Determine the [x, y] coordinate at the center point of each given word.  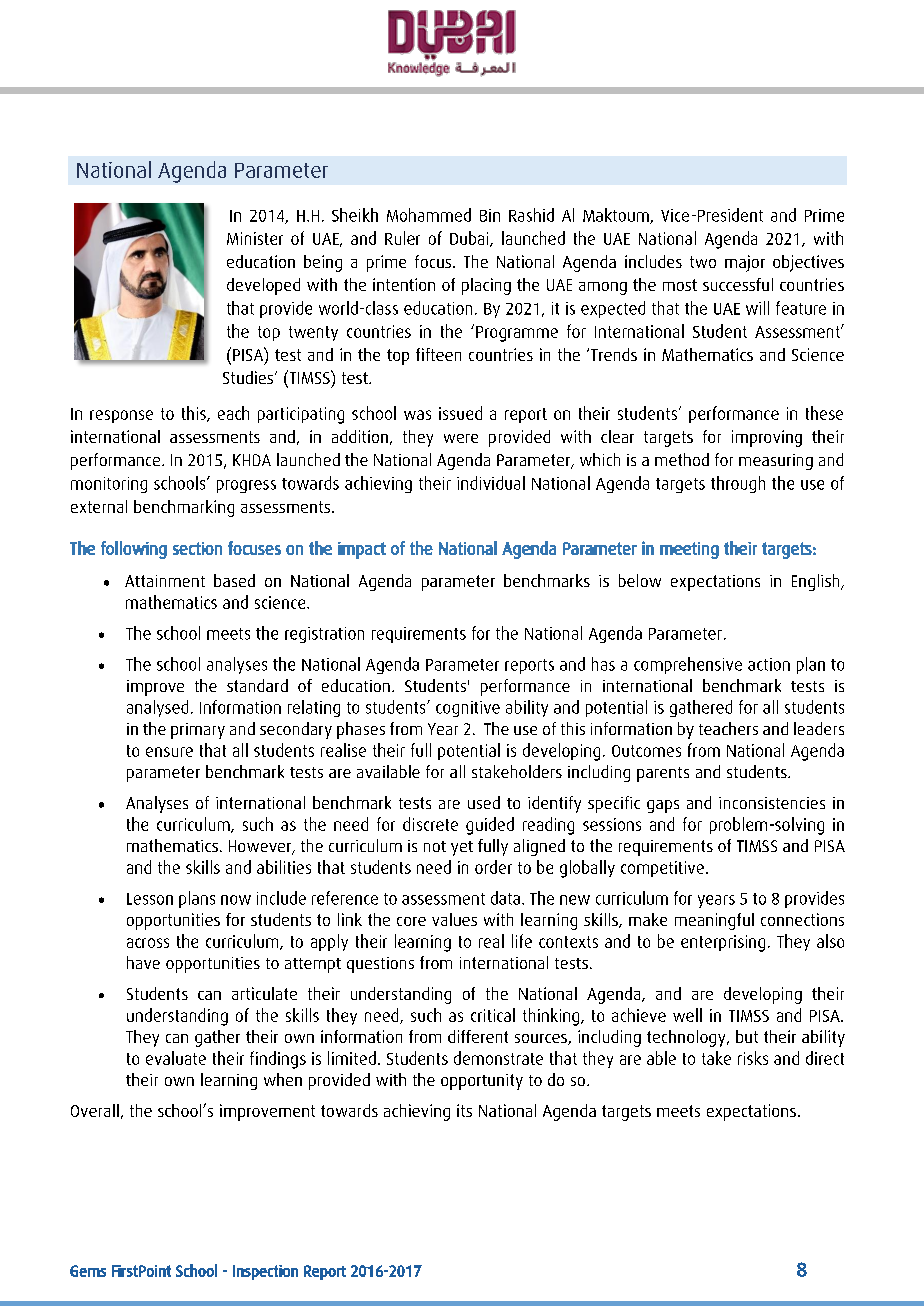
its [464, 1110]
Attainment [165, 581]
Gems [88, 1271]
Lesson [150, 899]
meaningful [714, 921]
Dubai [470, 239]
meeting [689, 550]
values [454, 919]
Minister [255, 238]
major [745, 263]
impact [362, 550]
